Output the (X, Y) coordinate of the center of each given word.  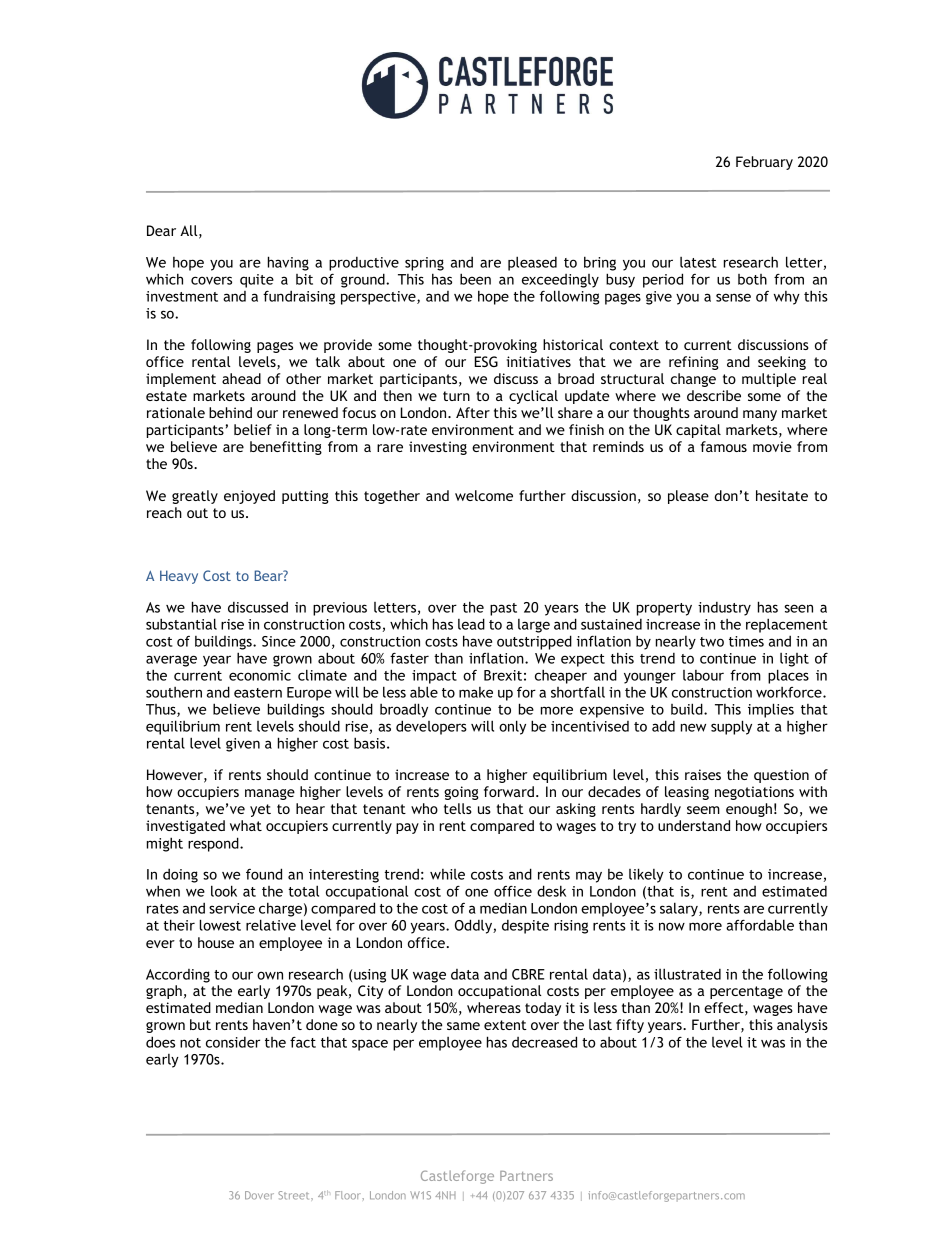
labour (703, 675)
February (764, 163)
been (475, 279)
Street (295, 1195)
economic (260, 675)
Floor (349, 1195)
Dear (161, 230)
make (476, 692)
